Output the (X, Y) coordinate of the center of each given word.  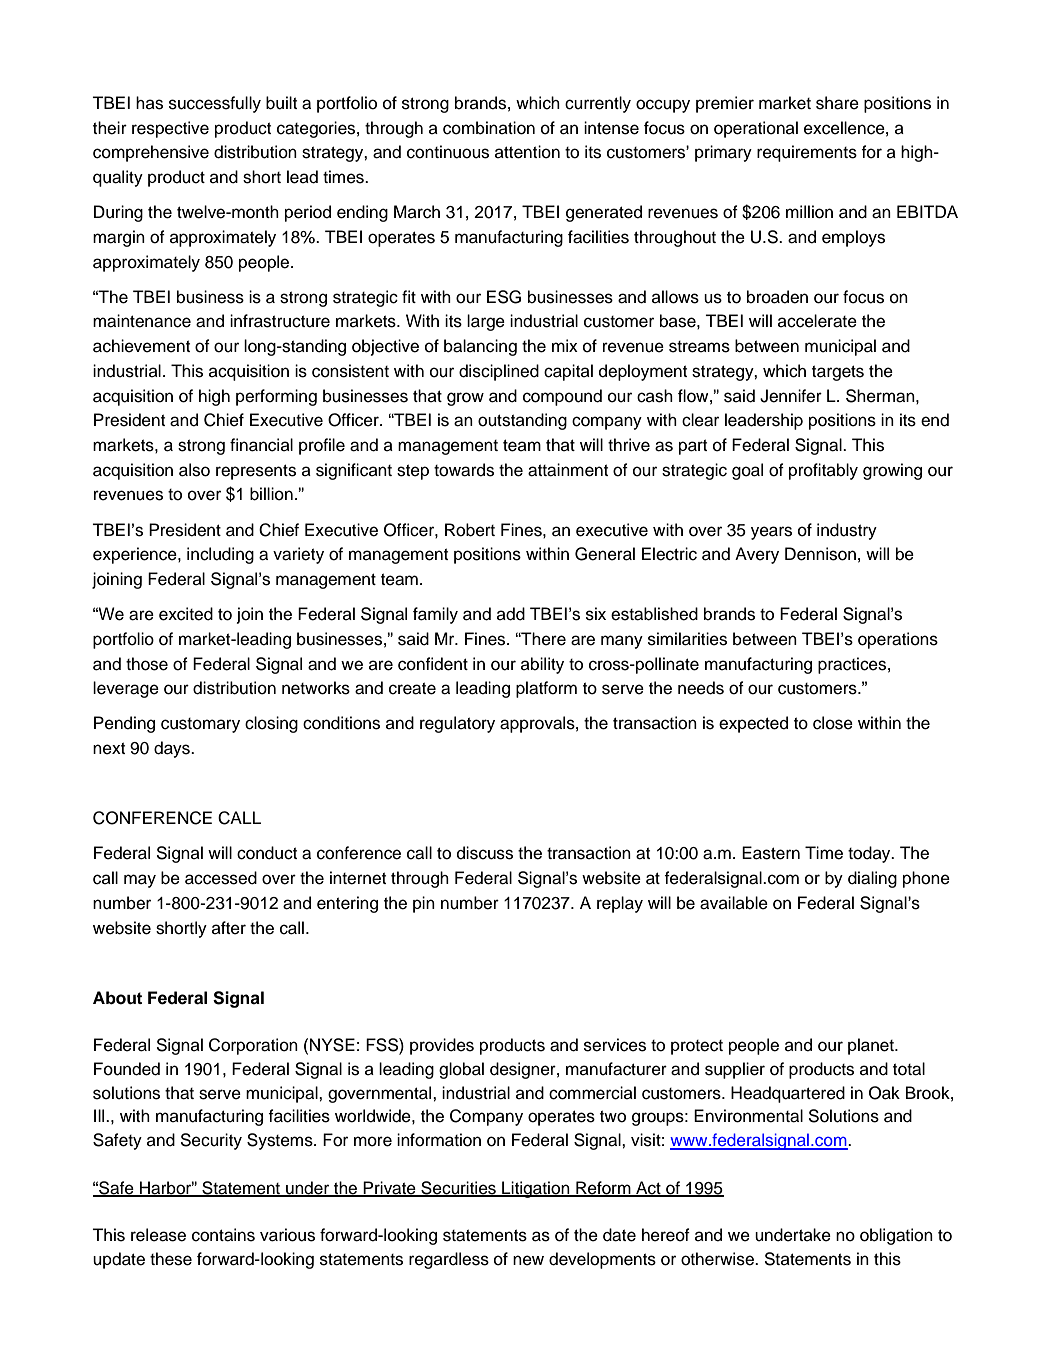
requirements (807, 153)
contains (223, 1235)
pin (424, 904)
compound (562, 397)
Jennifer (791, 396)
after (229, 928)
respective (170, 129)
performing (276, 397)
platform (546, 689)
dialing (872, 879)
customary (200, 725)
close (833, 723)
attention (527, 152)
